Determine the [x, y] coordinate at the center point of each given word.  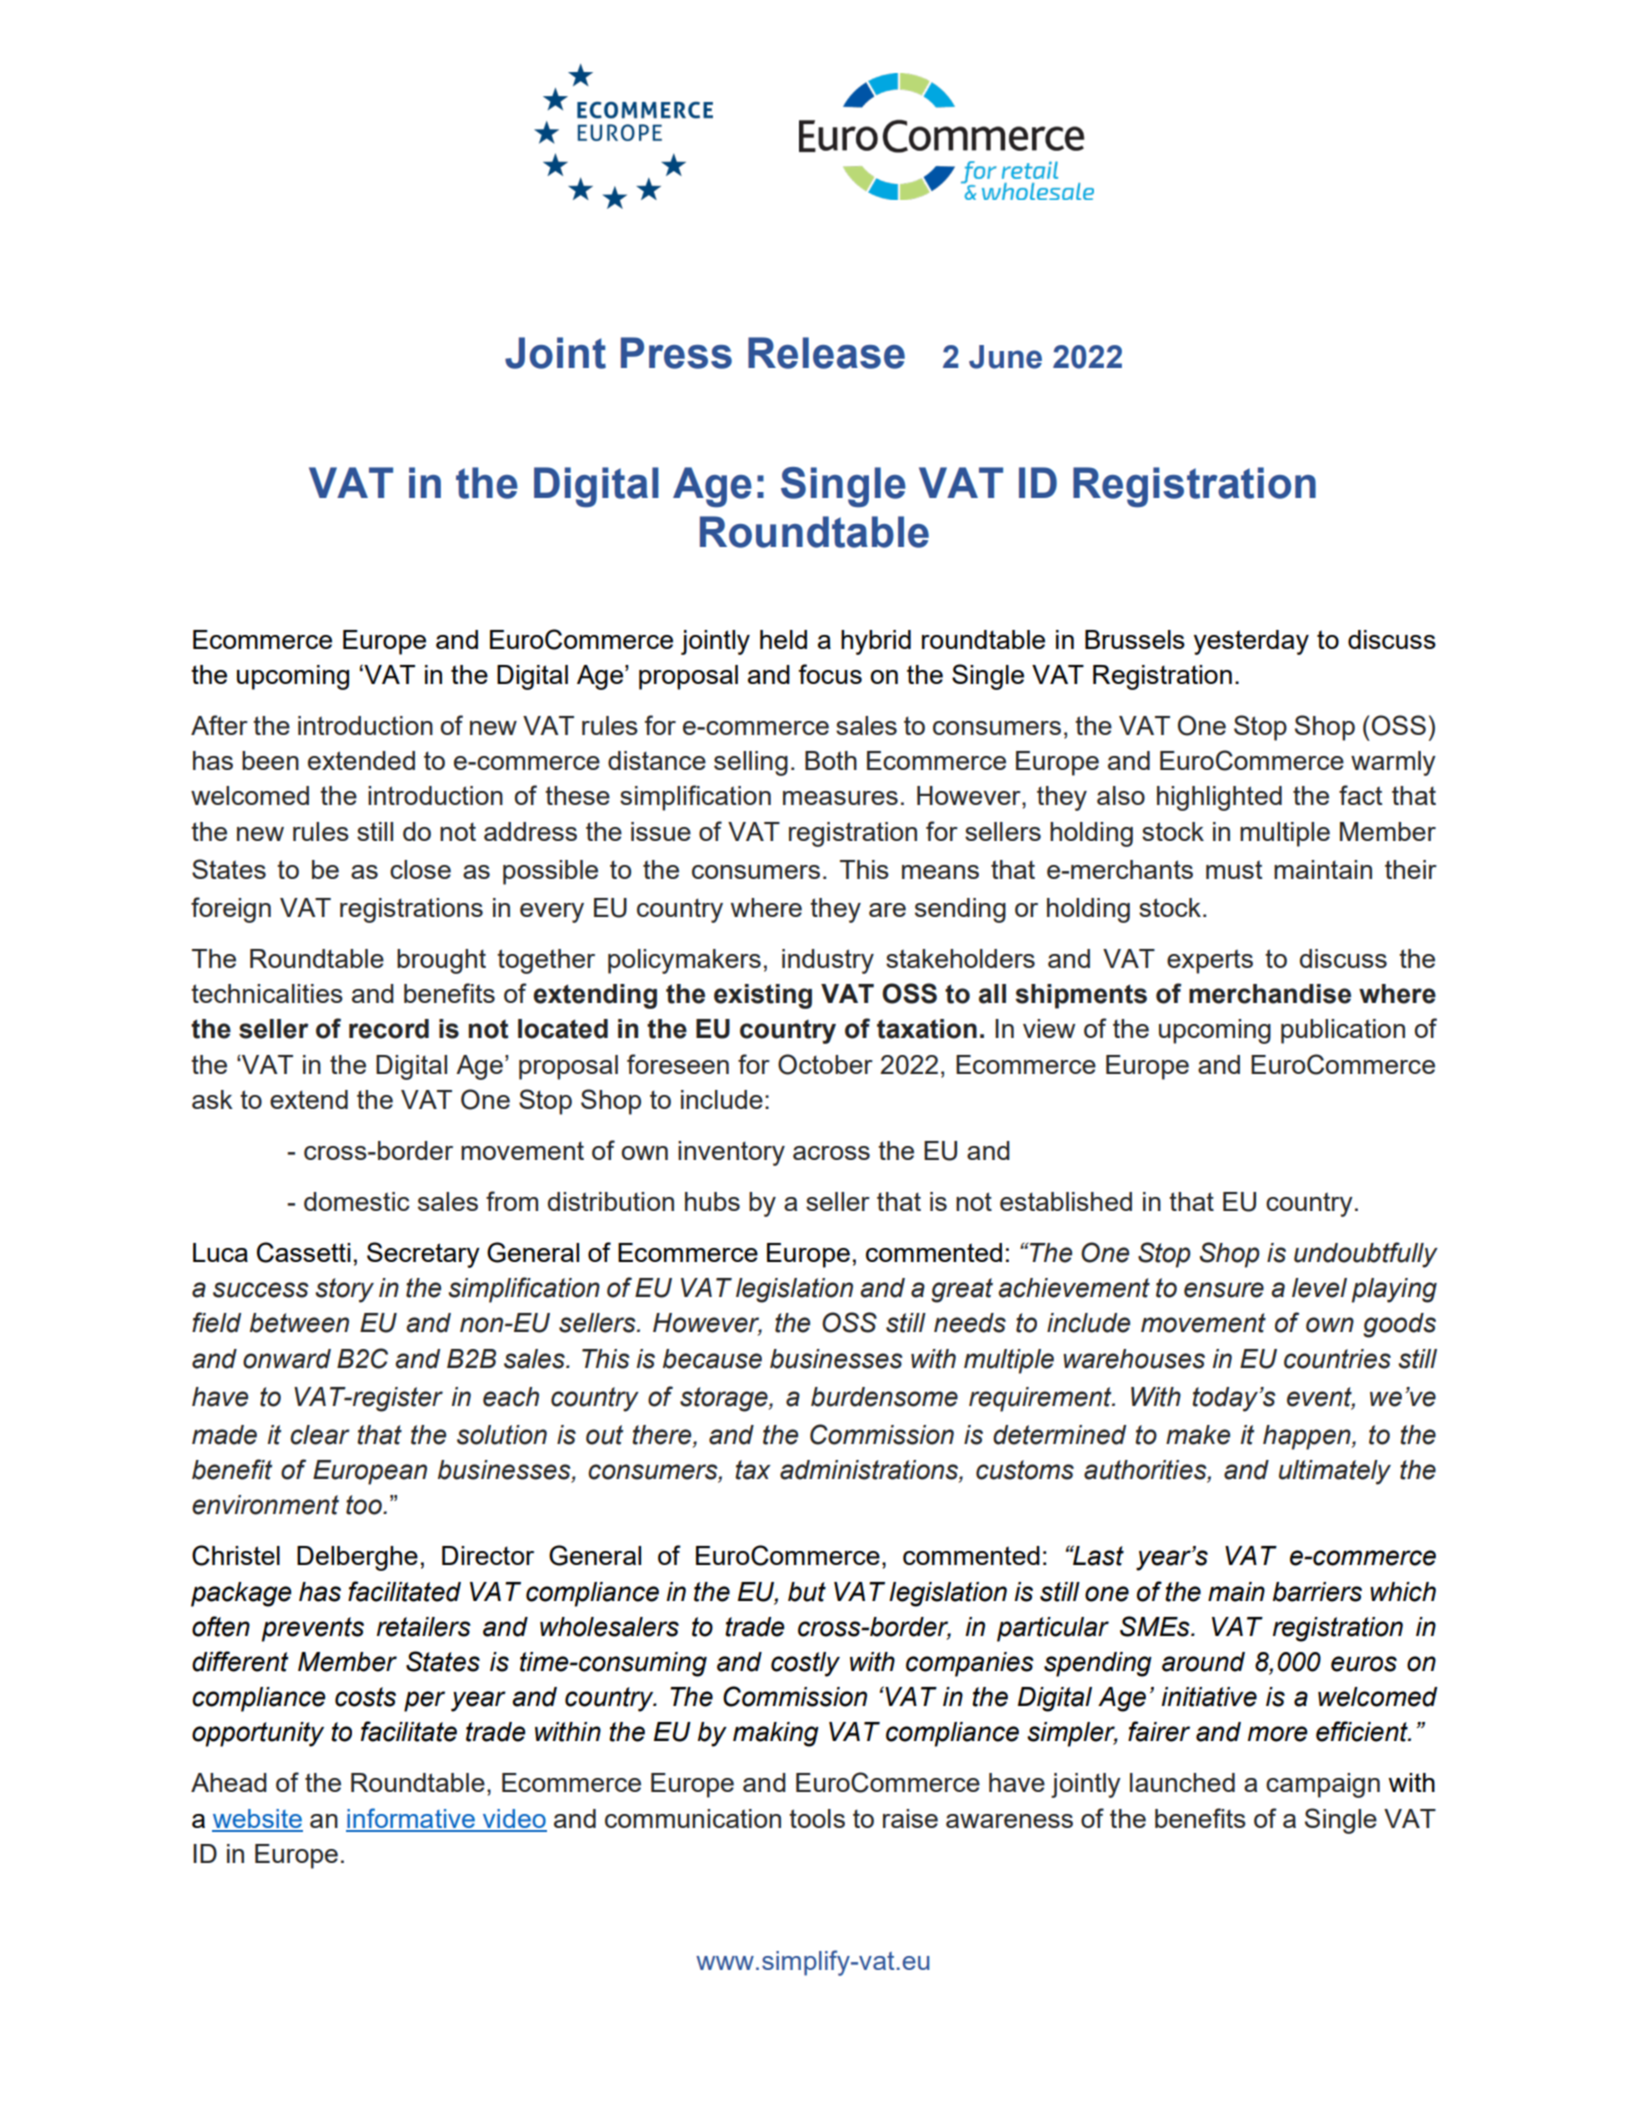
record [389, 1029]
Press [676, 353]
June [1005, 357]
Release [826, 353]
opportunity [258, 1734]
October [825, 1064]
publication [1343, 1031]
